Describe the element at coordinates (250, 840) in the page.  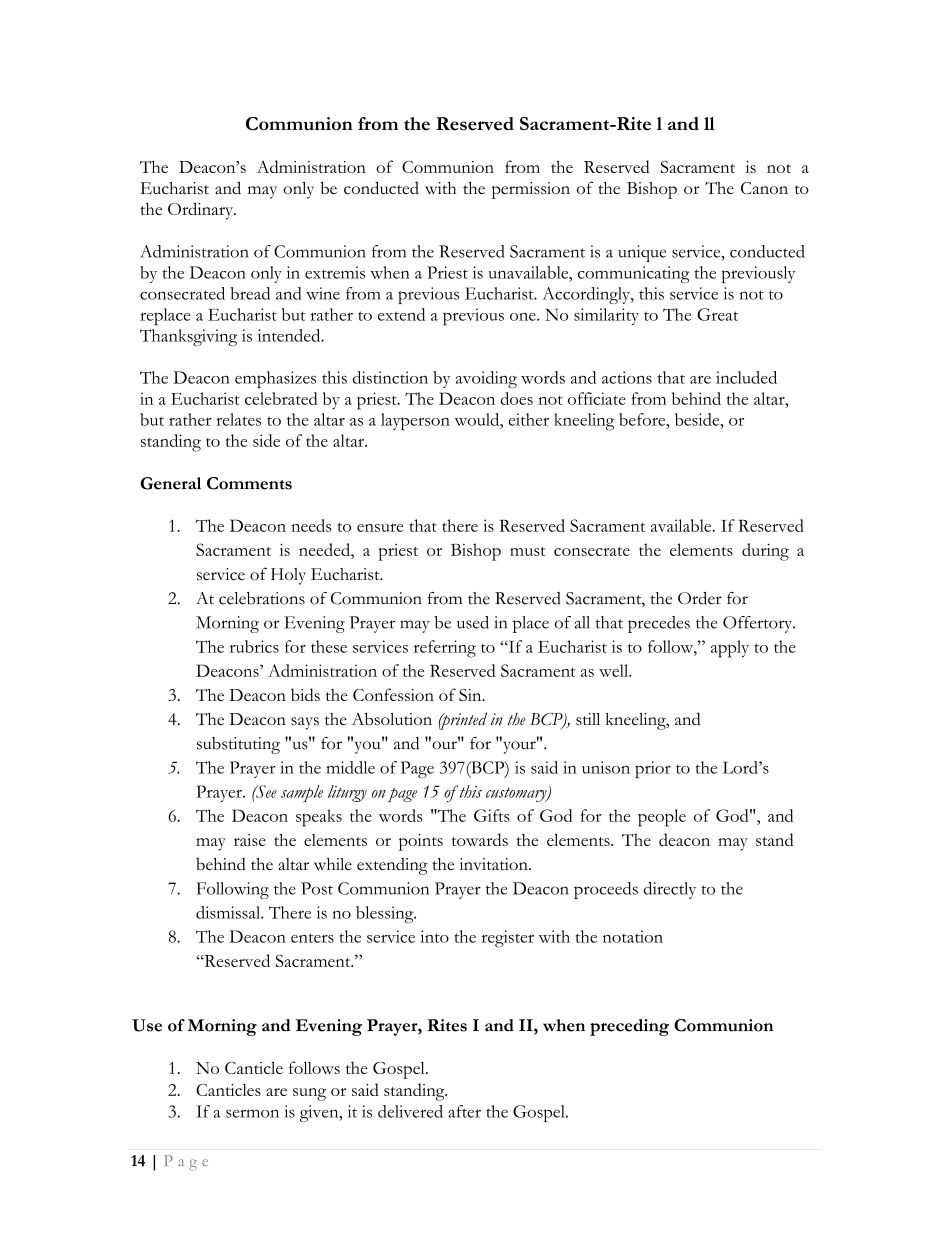
I see `raise` at that location.
